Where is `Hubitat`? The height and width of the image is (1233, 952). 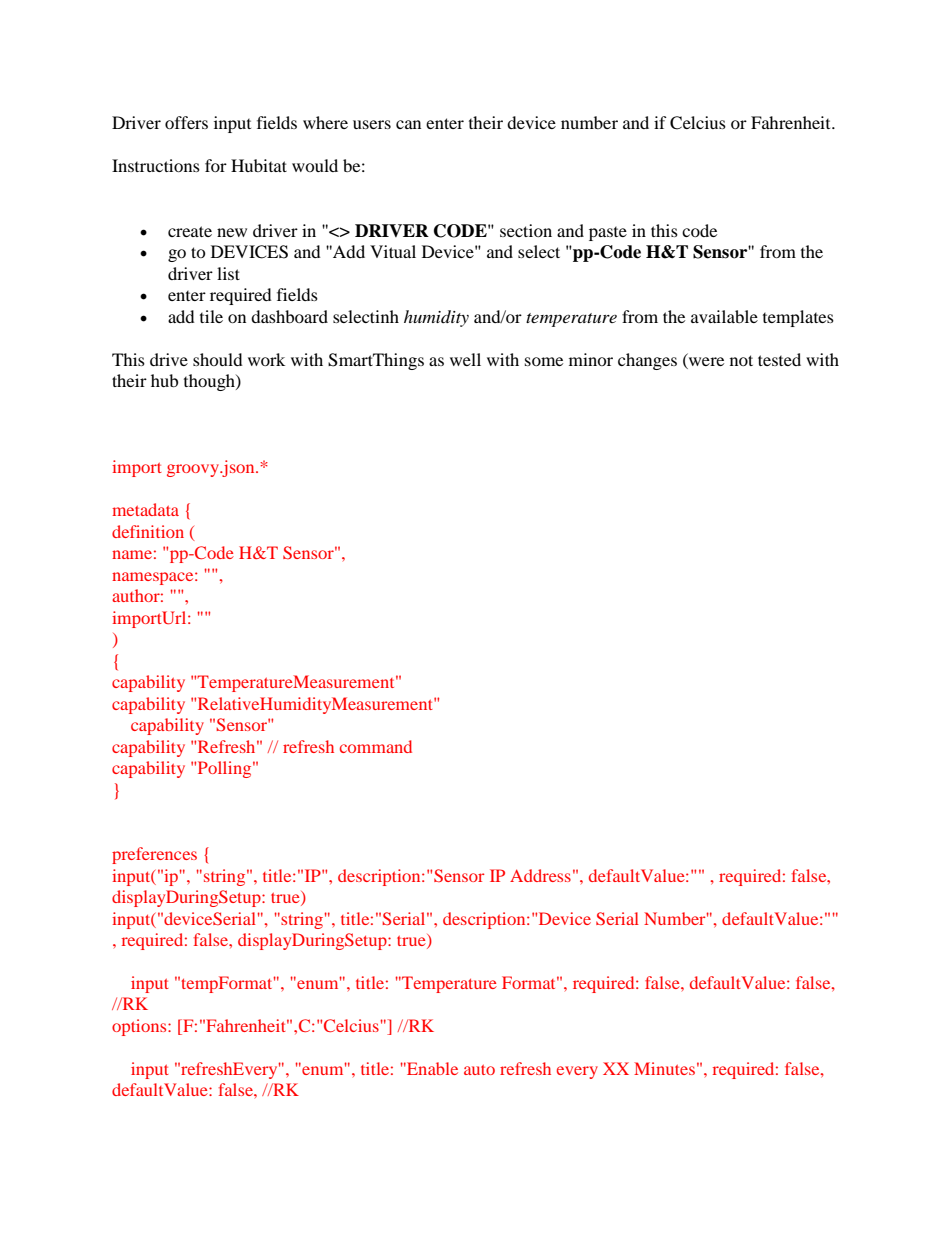 Hubitat is located at coordinates (259, 165).
